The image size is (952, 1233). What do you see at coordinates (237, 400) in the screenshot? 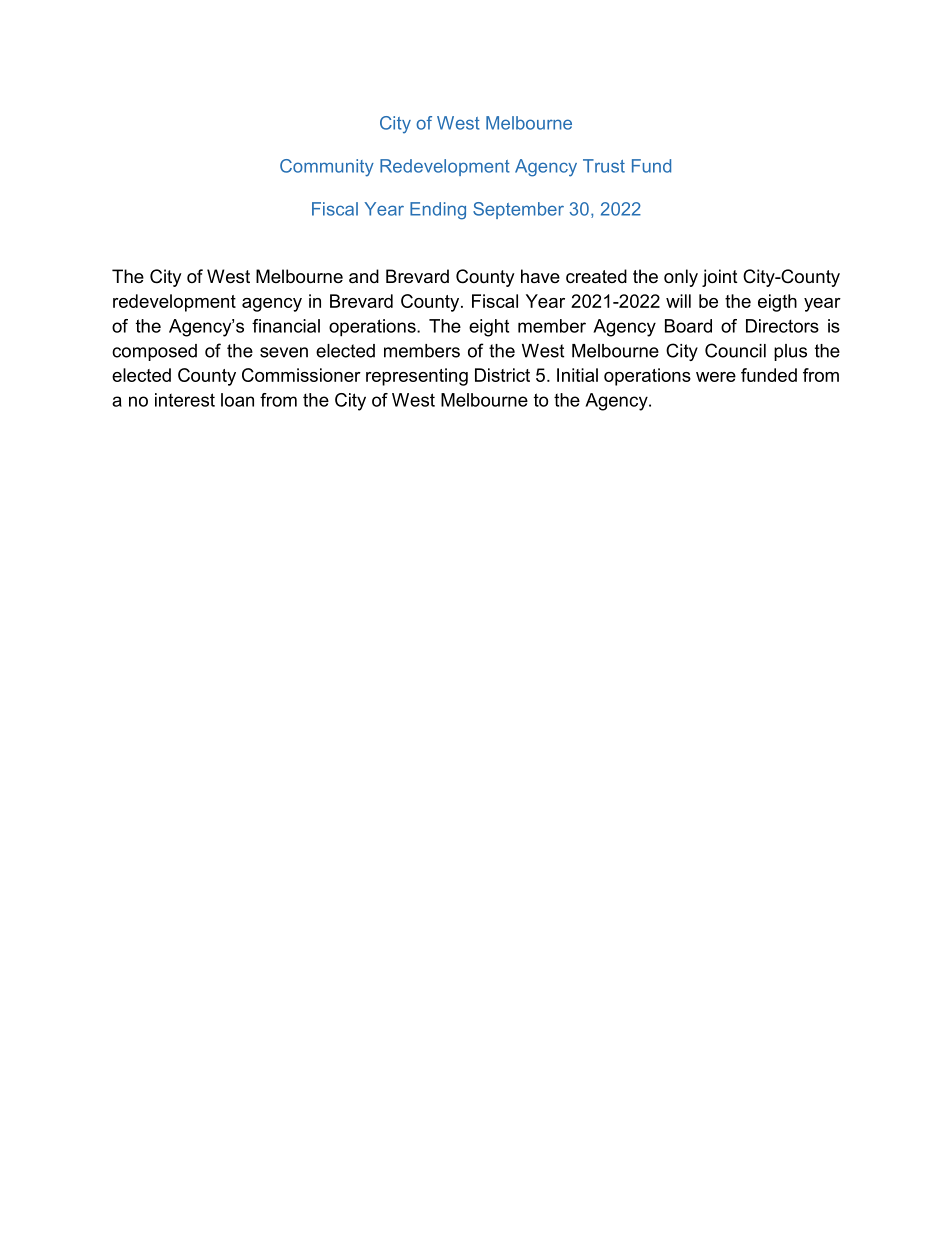
I see `loan` at bounding box center [237, 400].
